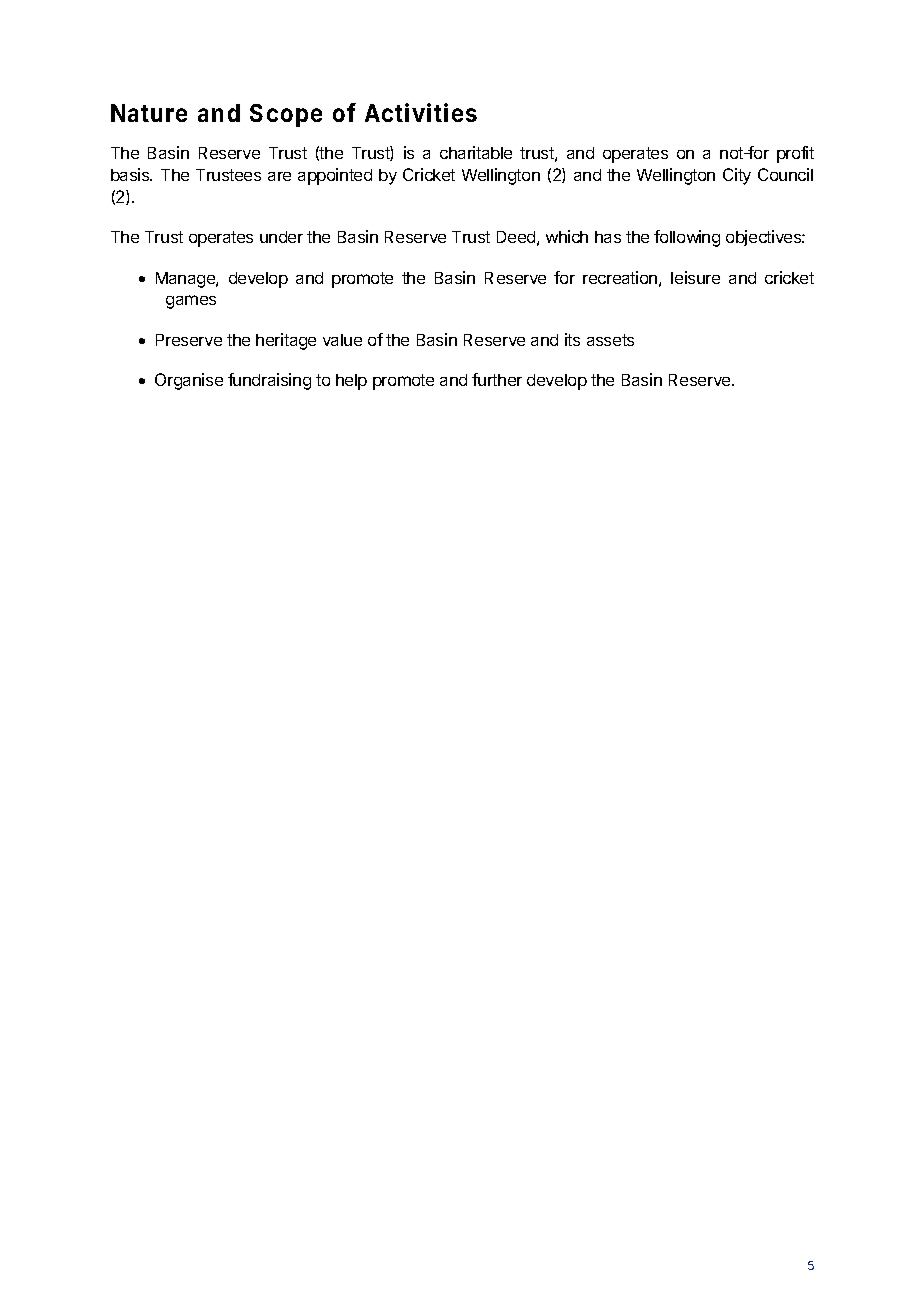 The height and width of the screenshot is (1308, 924). I want to click on are, so click(279, 176).
